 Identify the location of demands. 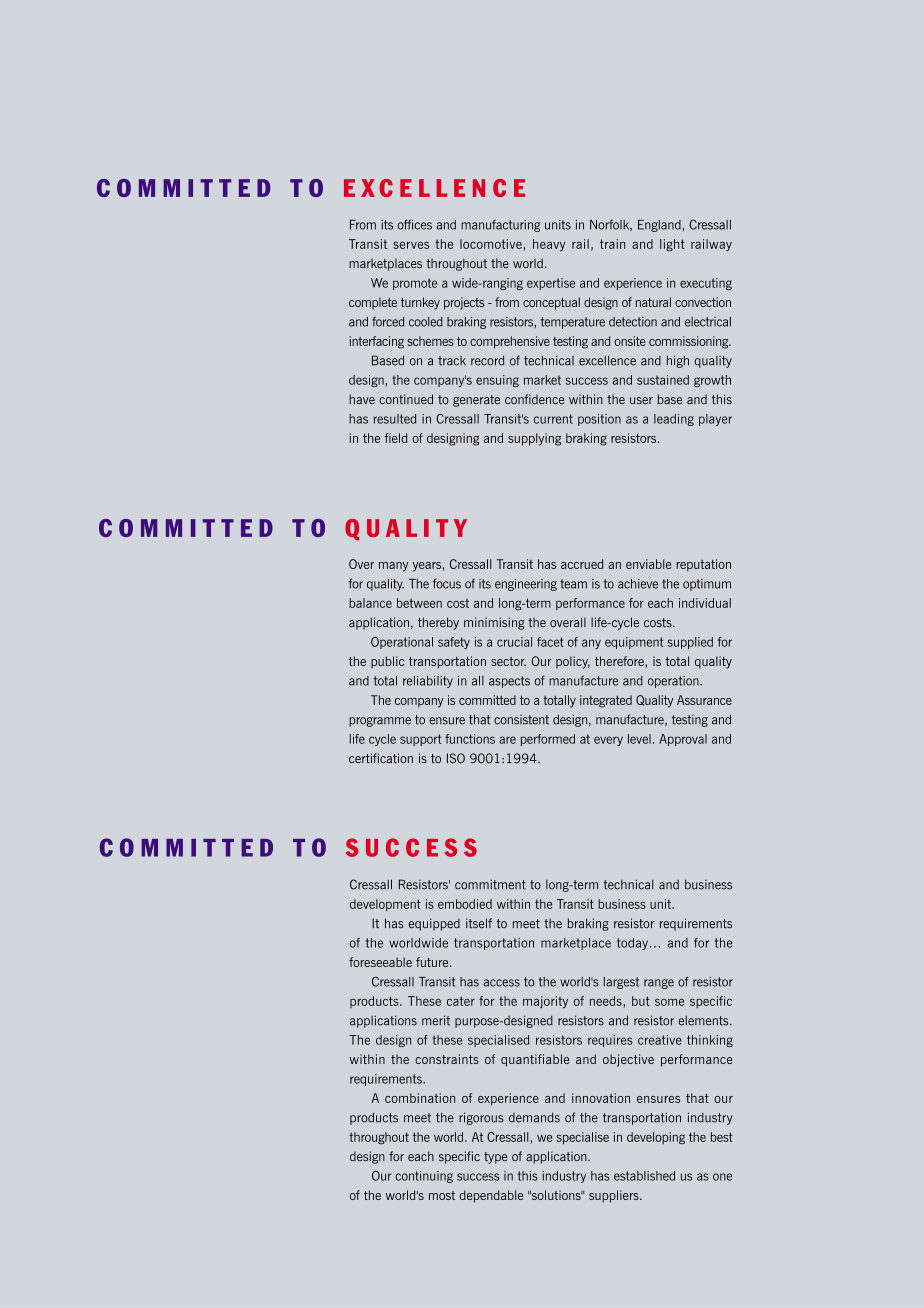
(534, 1117).
